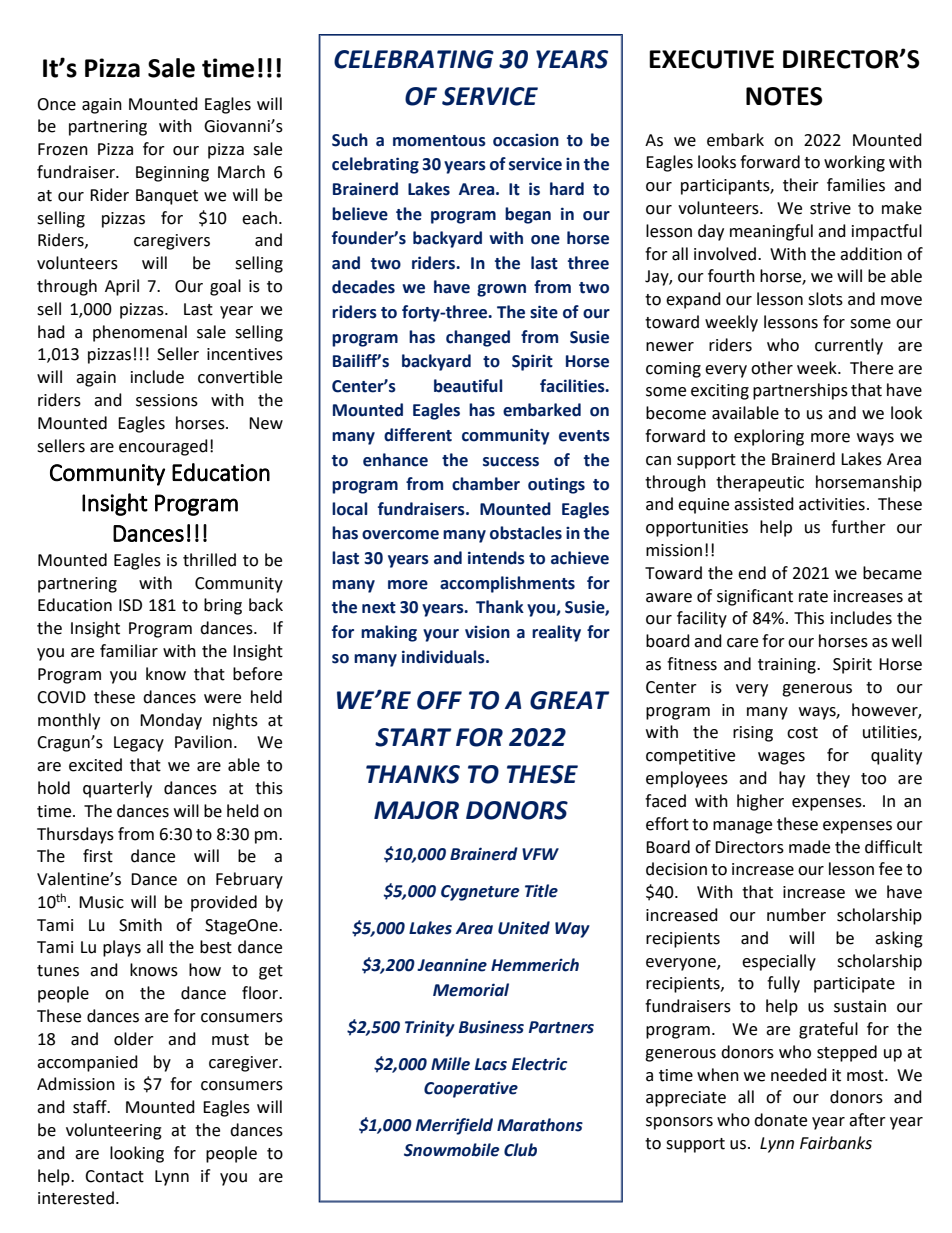 The width and height of the image is (952, 1233). What do you see at coordinates (56, 104) in the image?
I see `Once` at bounding box center [56, 104].
